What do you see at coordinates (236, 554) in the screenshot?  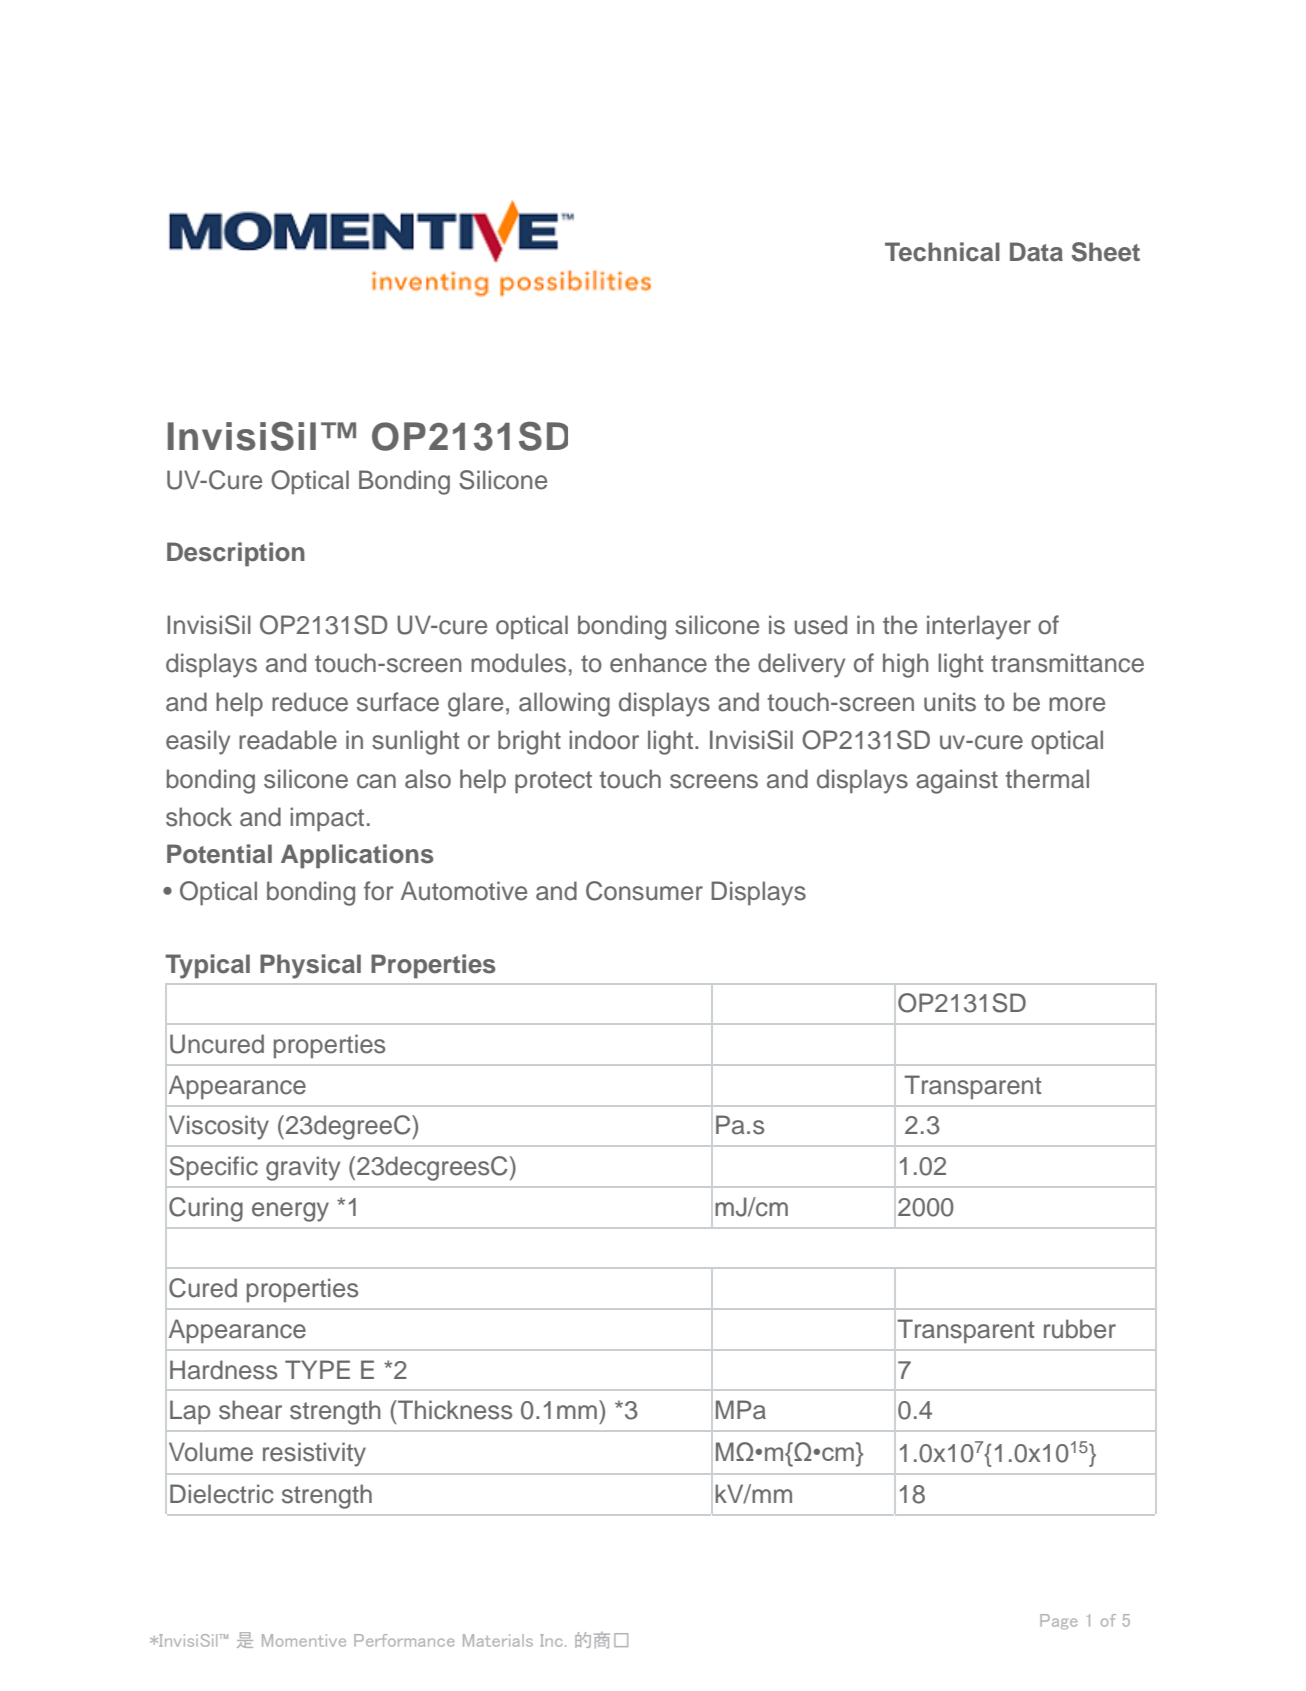 I see `Description` at bounding box center [236, 554].
